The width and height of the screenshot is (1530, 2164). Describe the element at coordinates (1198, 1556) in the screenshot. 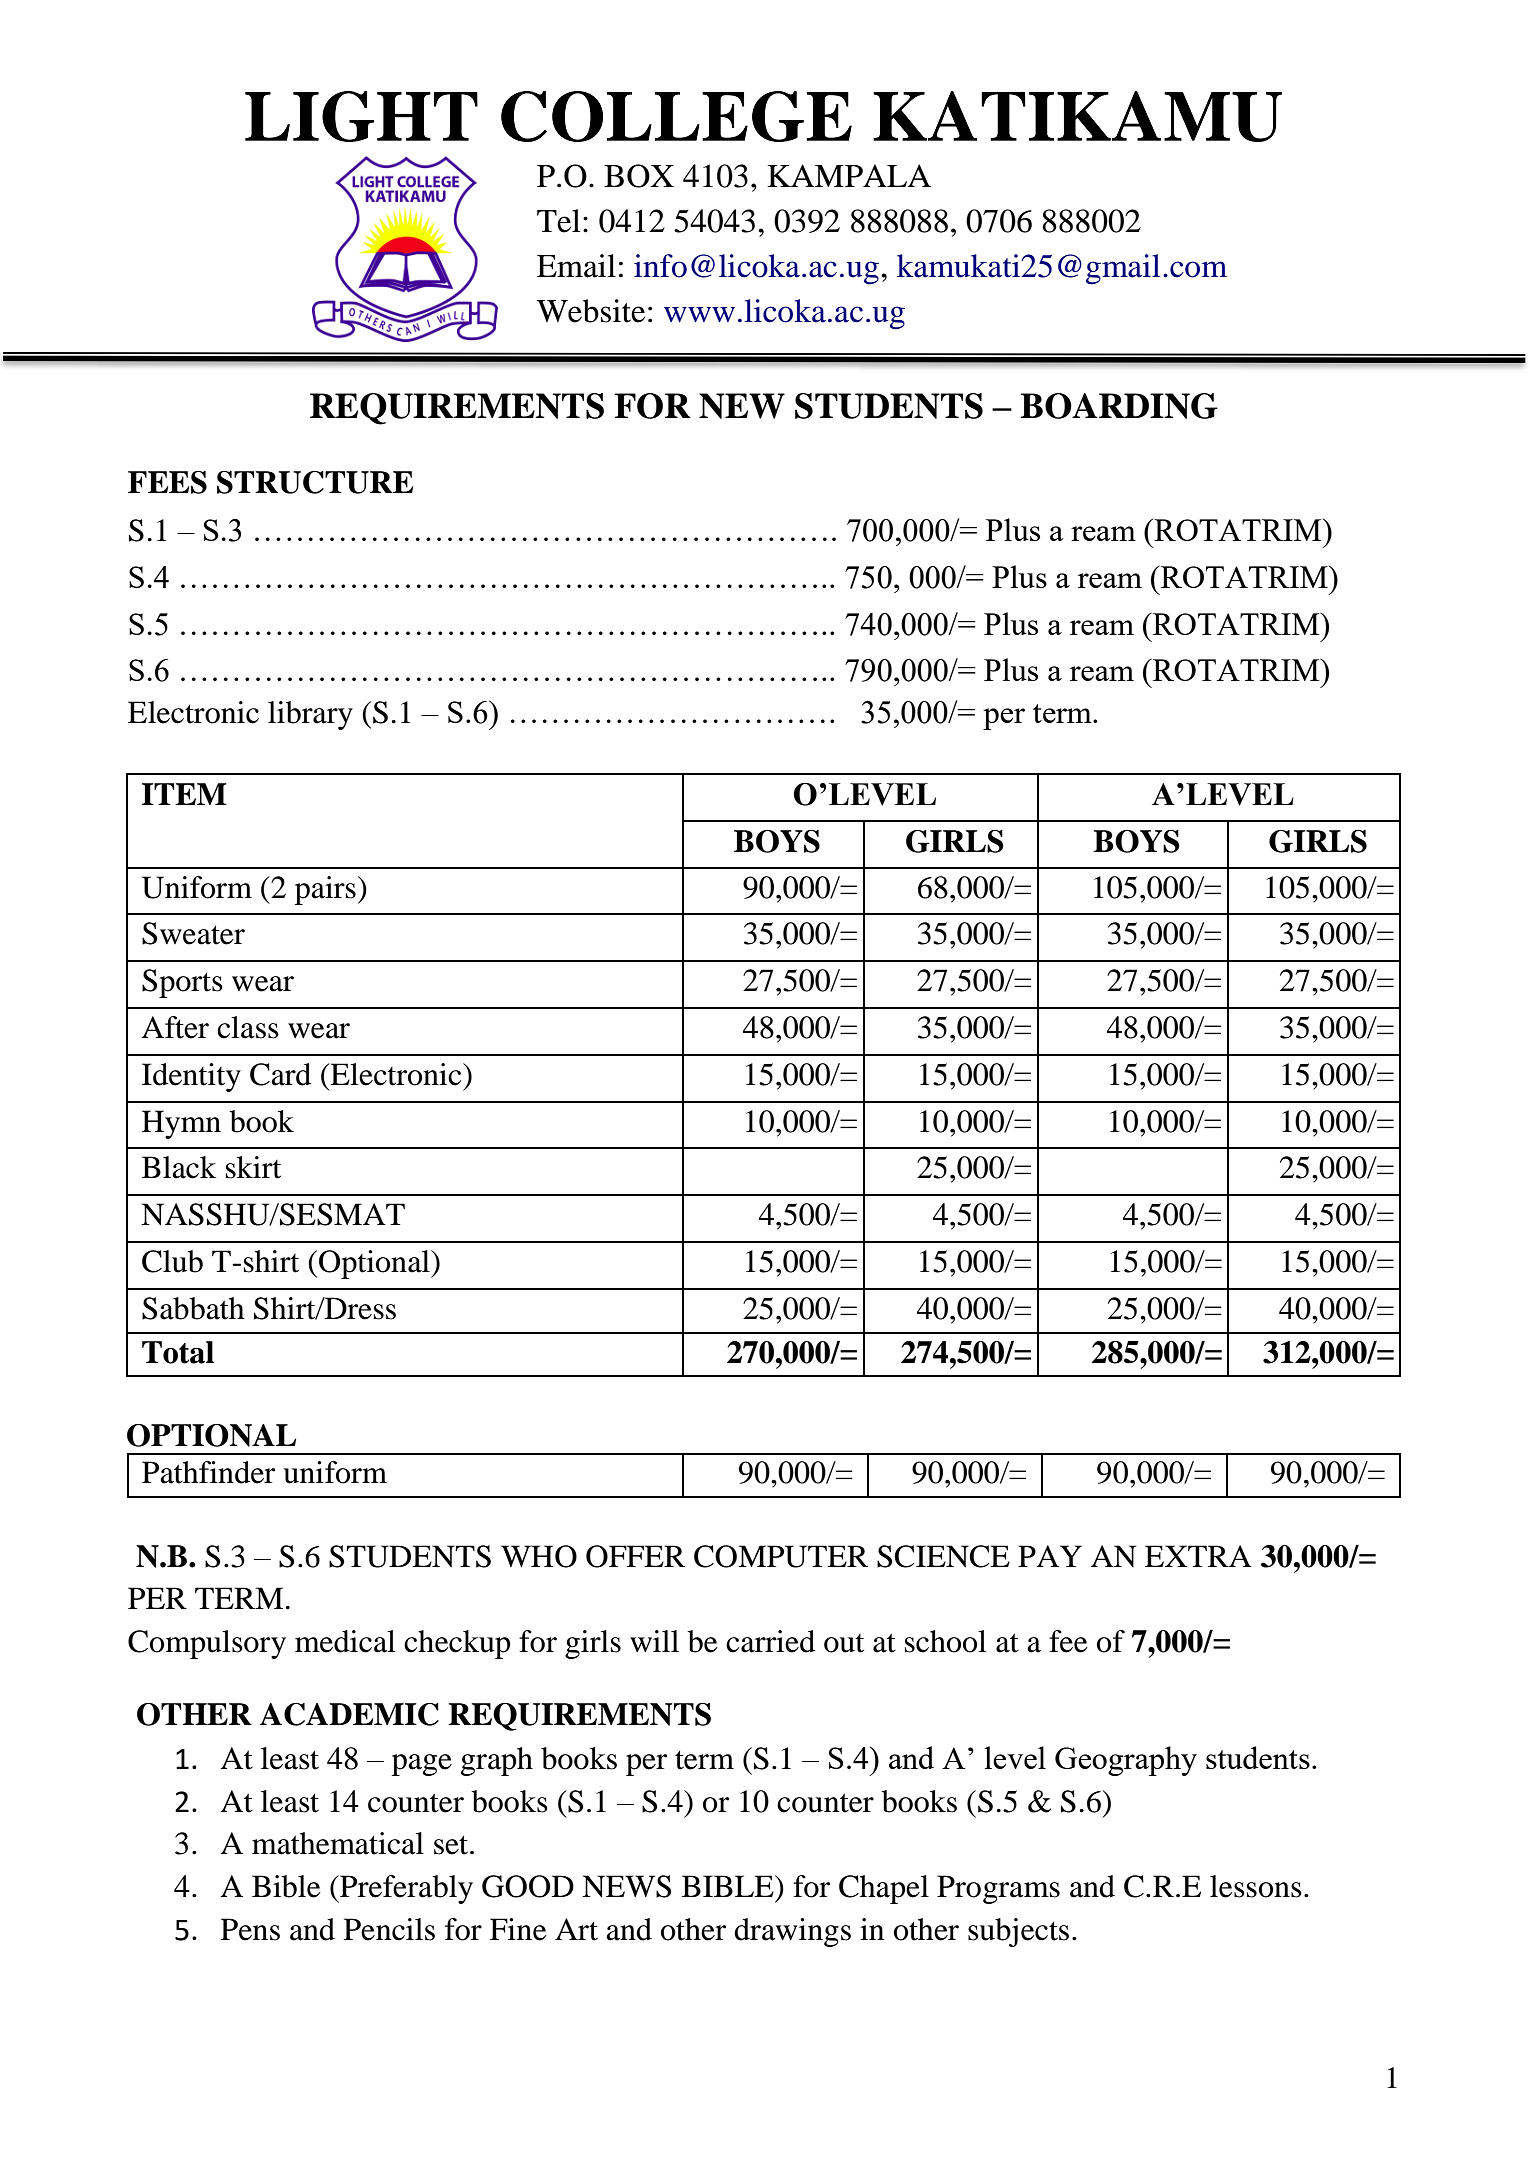

I see `EXTRA` at that location.
